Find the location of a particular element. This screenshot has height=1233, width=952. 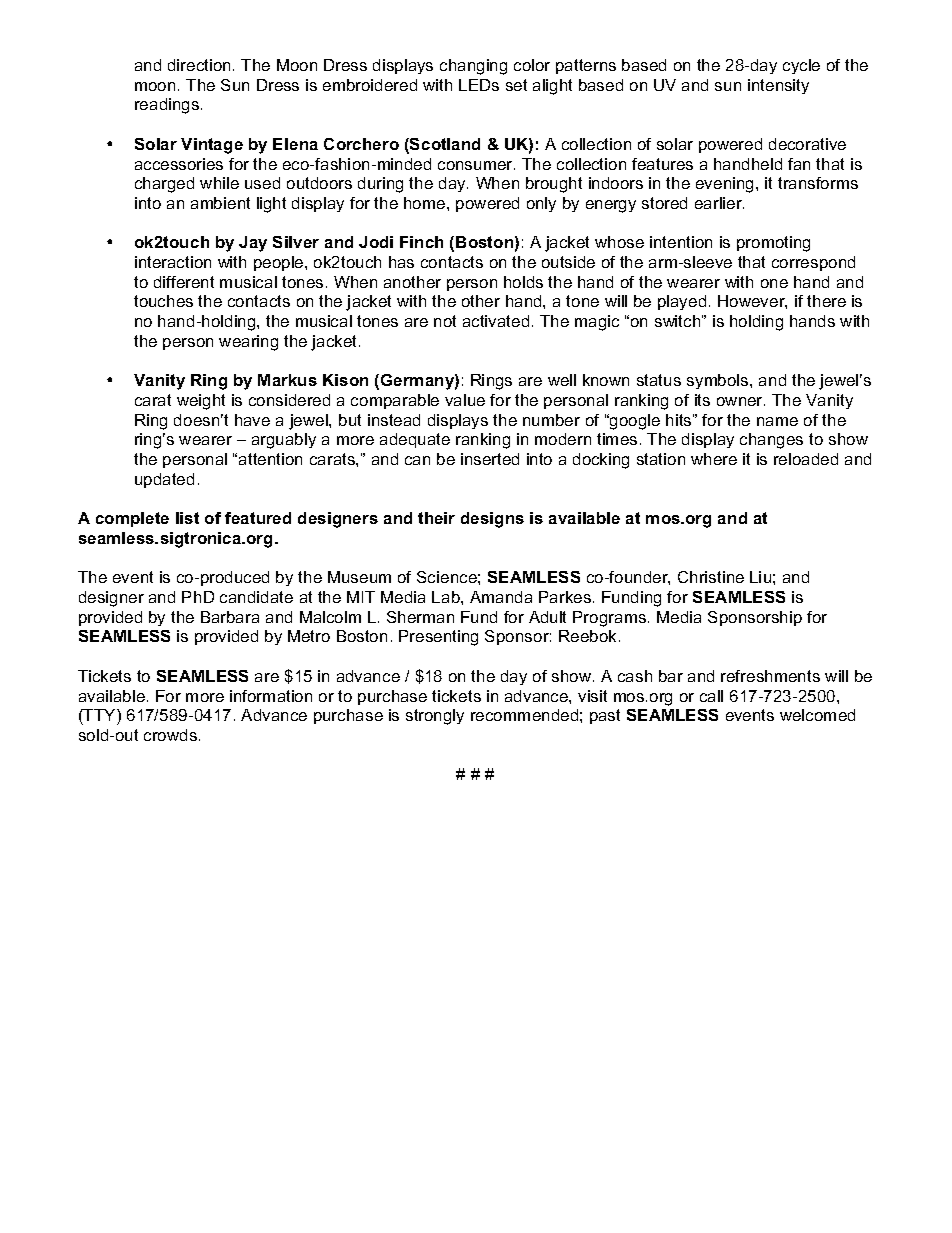

where is located at coordinates (714, 459).
